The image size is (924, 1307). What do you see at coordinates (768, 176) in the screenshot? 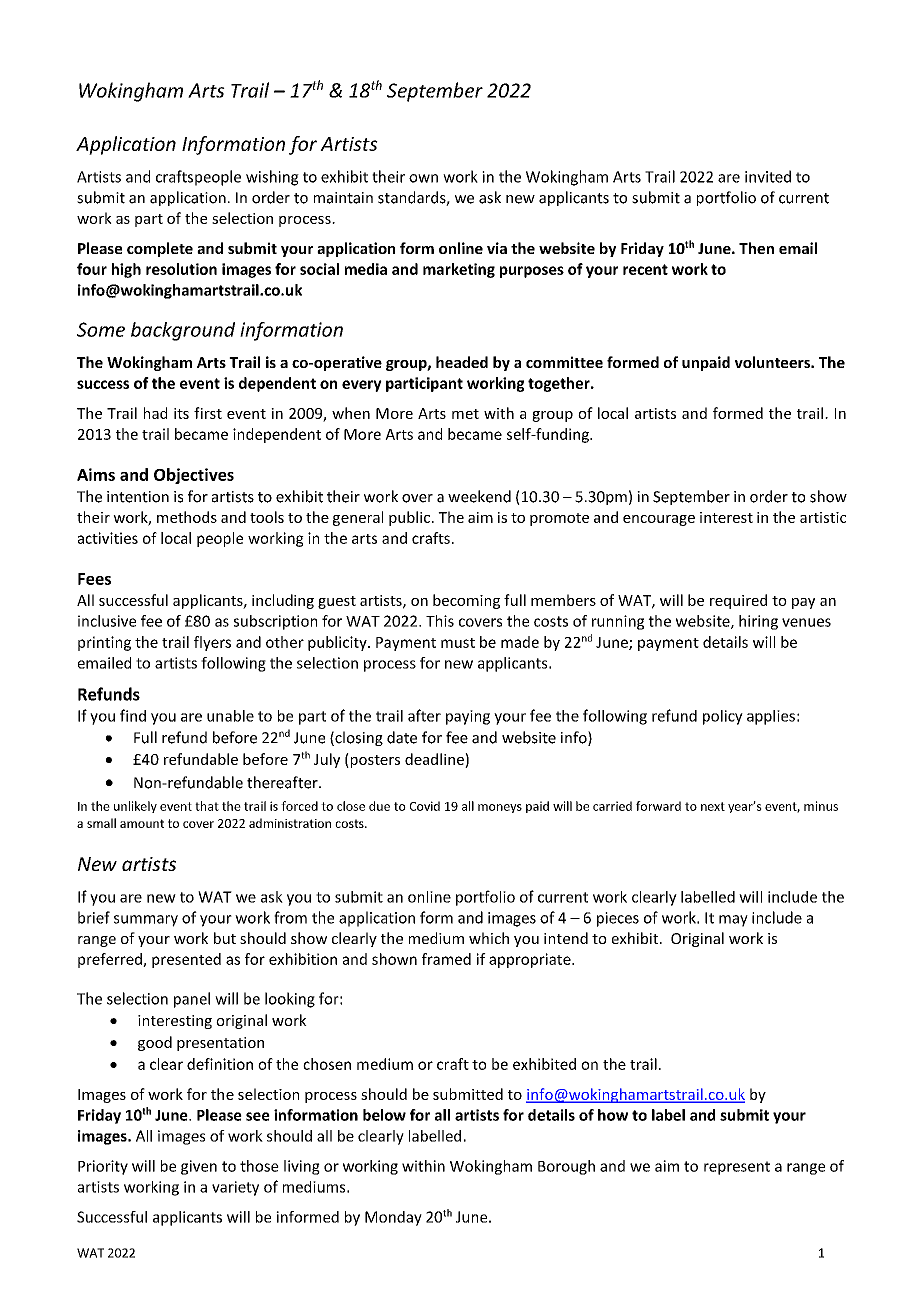
I see `invited` at bounding box center [768, 176].
